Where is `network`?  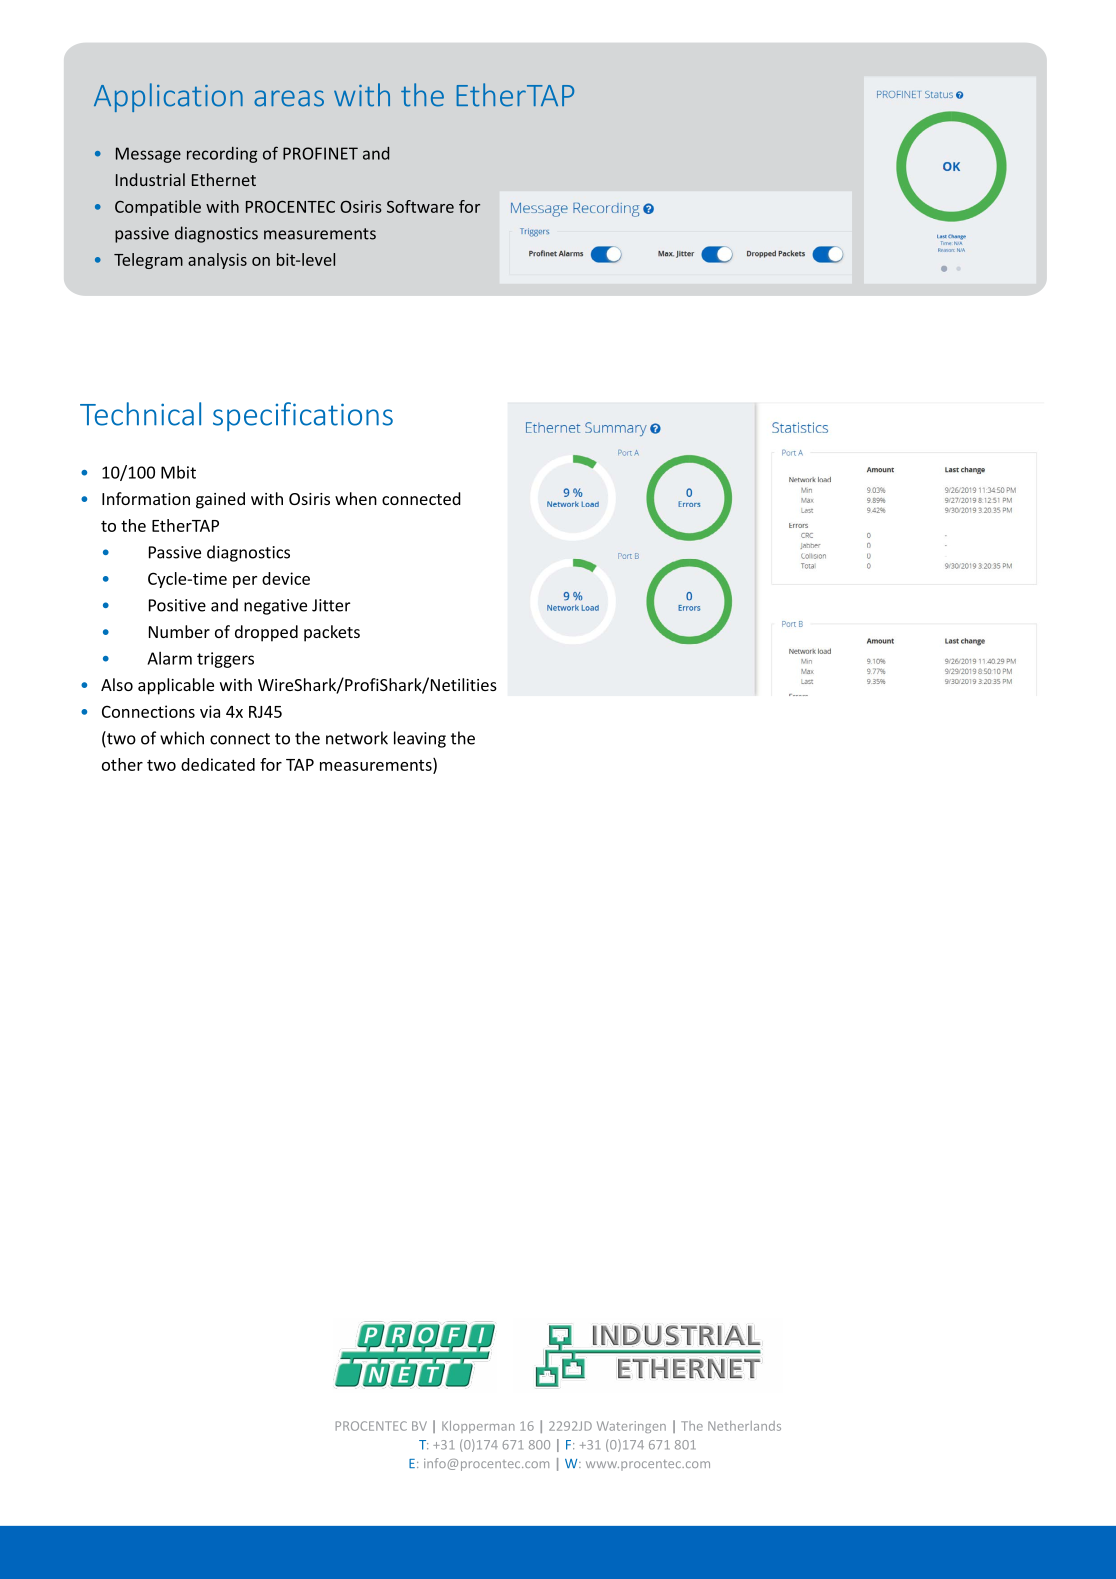 network is located at coordinates (357, 738).
